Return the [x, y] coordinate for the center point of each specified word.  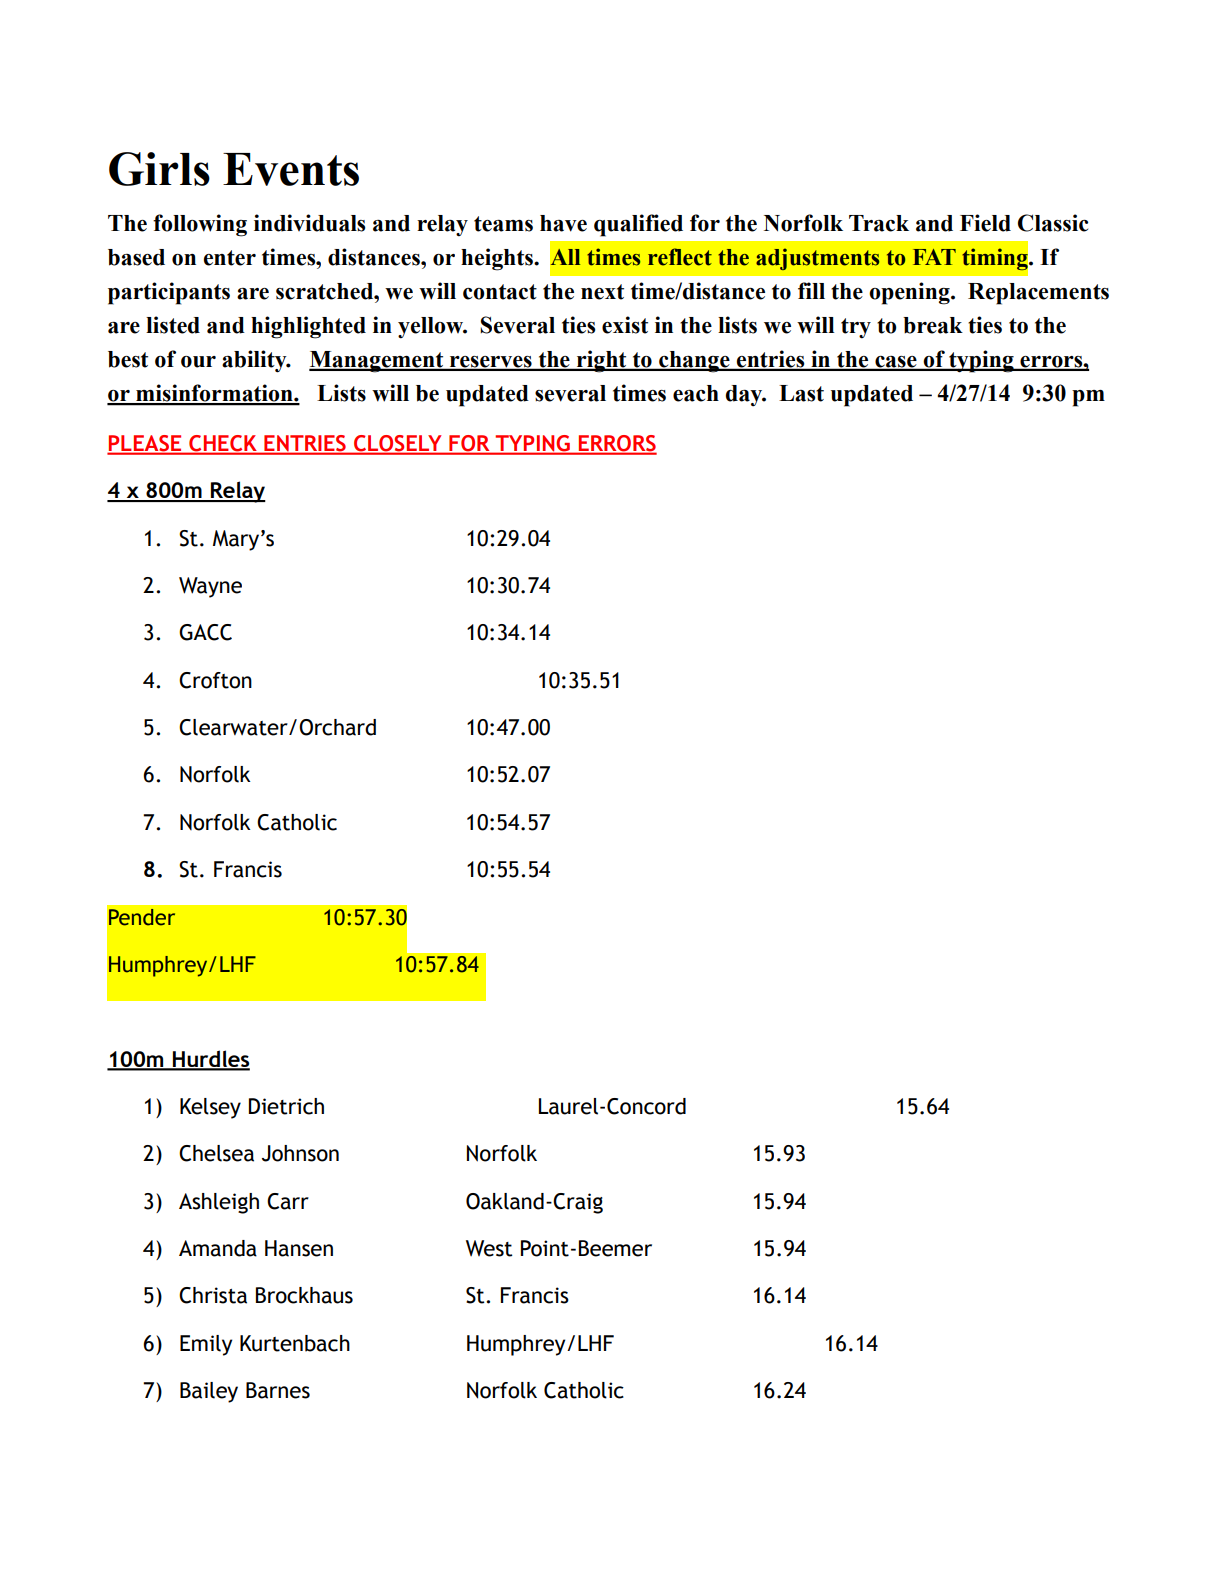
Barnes [278, 1390]
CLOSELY [398, 444]
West [489, 1248]
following [200, 225]
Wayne [210, 587]
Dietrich [286, 1106]
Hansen [299, 1248]
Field [985, 223]
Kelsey [210, 1108]
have [563, 223]
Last [801, 393]
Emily [206, 1345]
